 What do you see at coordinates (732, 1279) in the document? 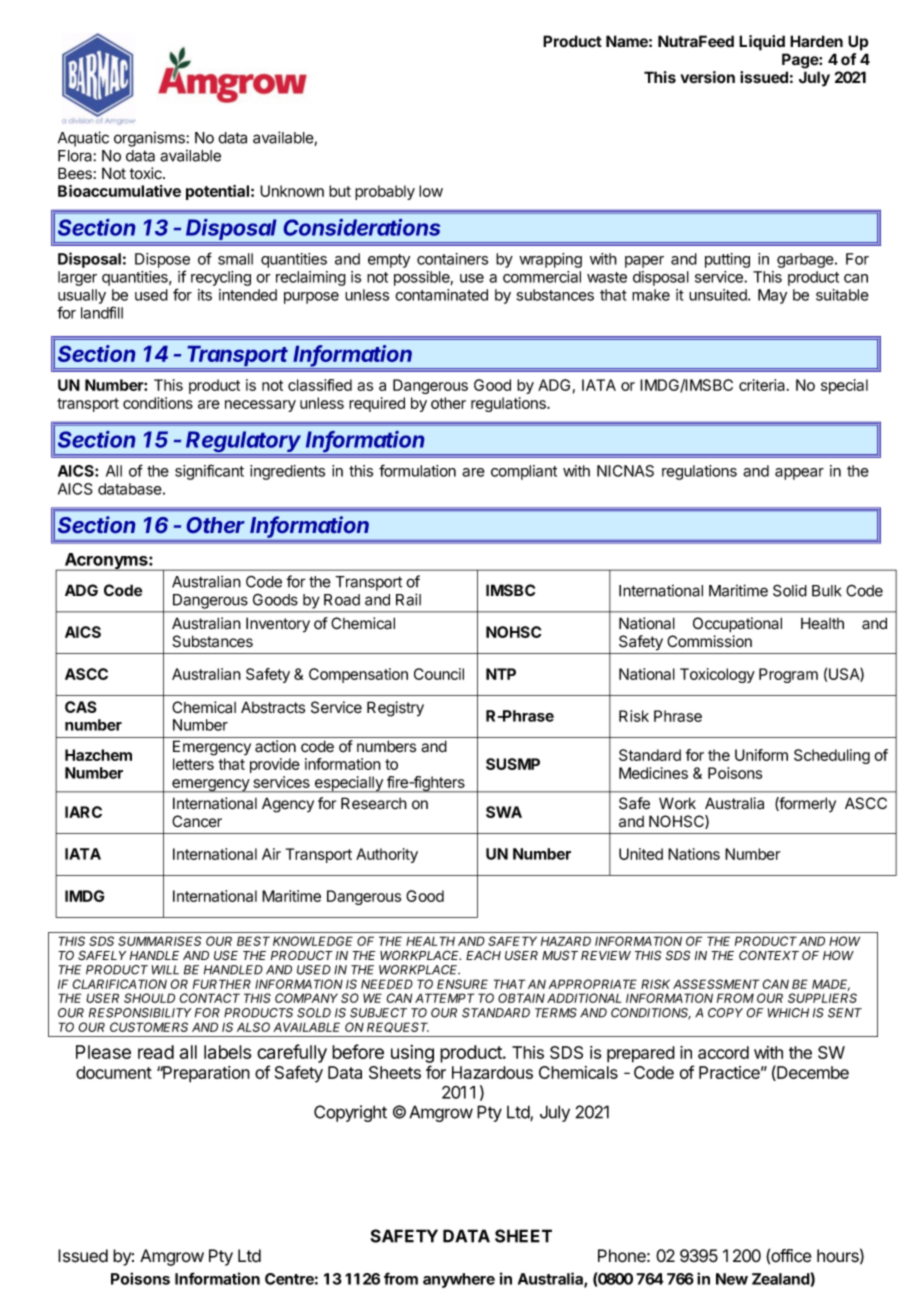
I see `New` at bounding box center [732, 1279].
